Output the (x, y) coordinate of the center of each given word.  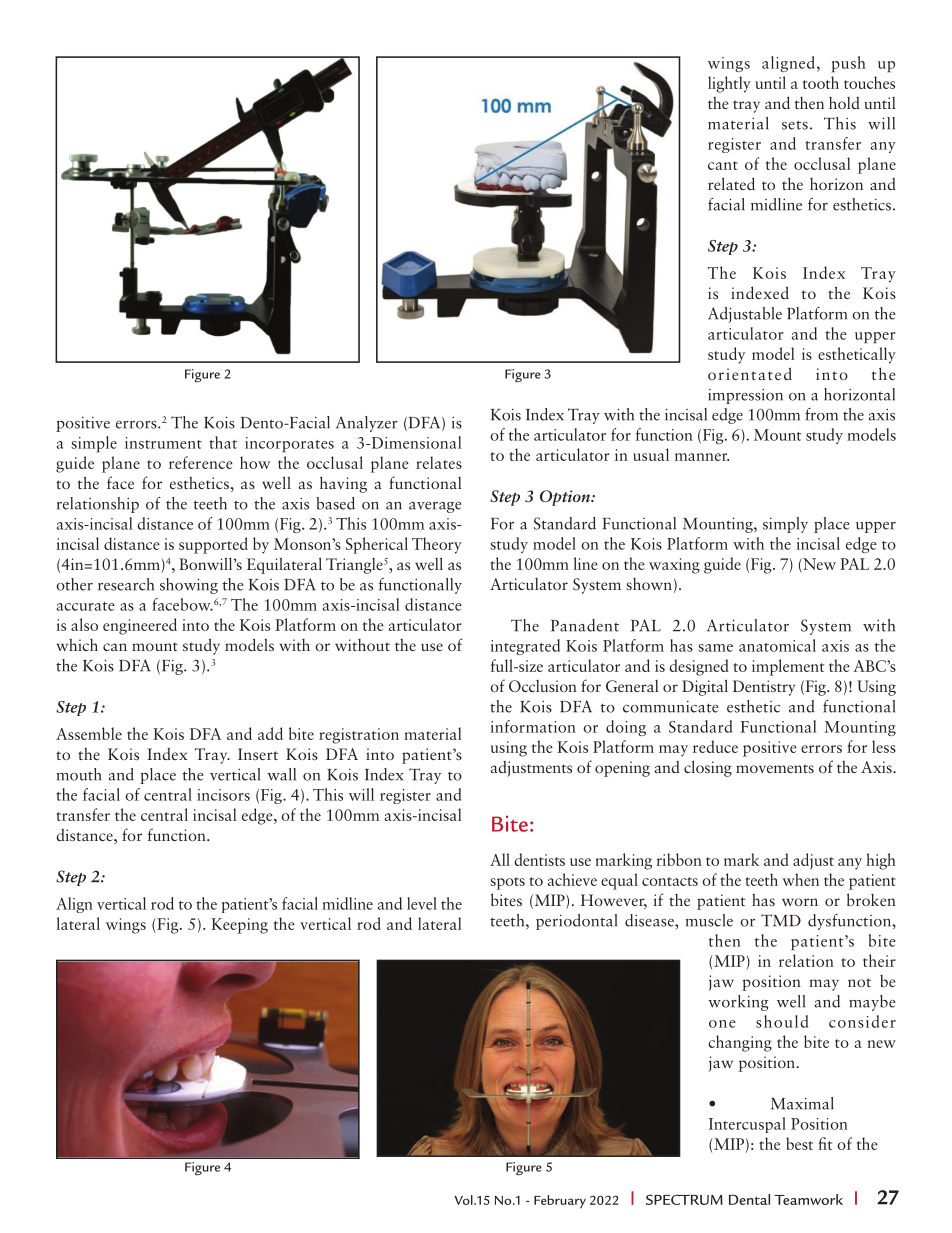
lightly (729, 84)
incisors (223, 795)
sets (795, 125)
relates (439, 462)
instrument (163, 443)
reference (201, 462)
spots (507, 883)
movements (775, 768)
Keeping (239, 926)
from (821, 414)
